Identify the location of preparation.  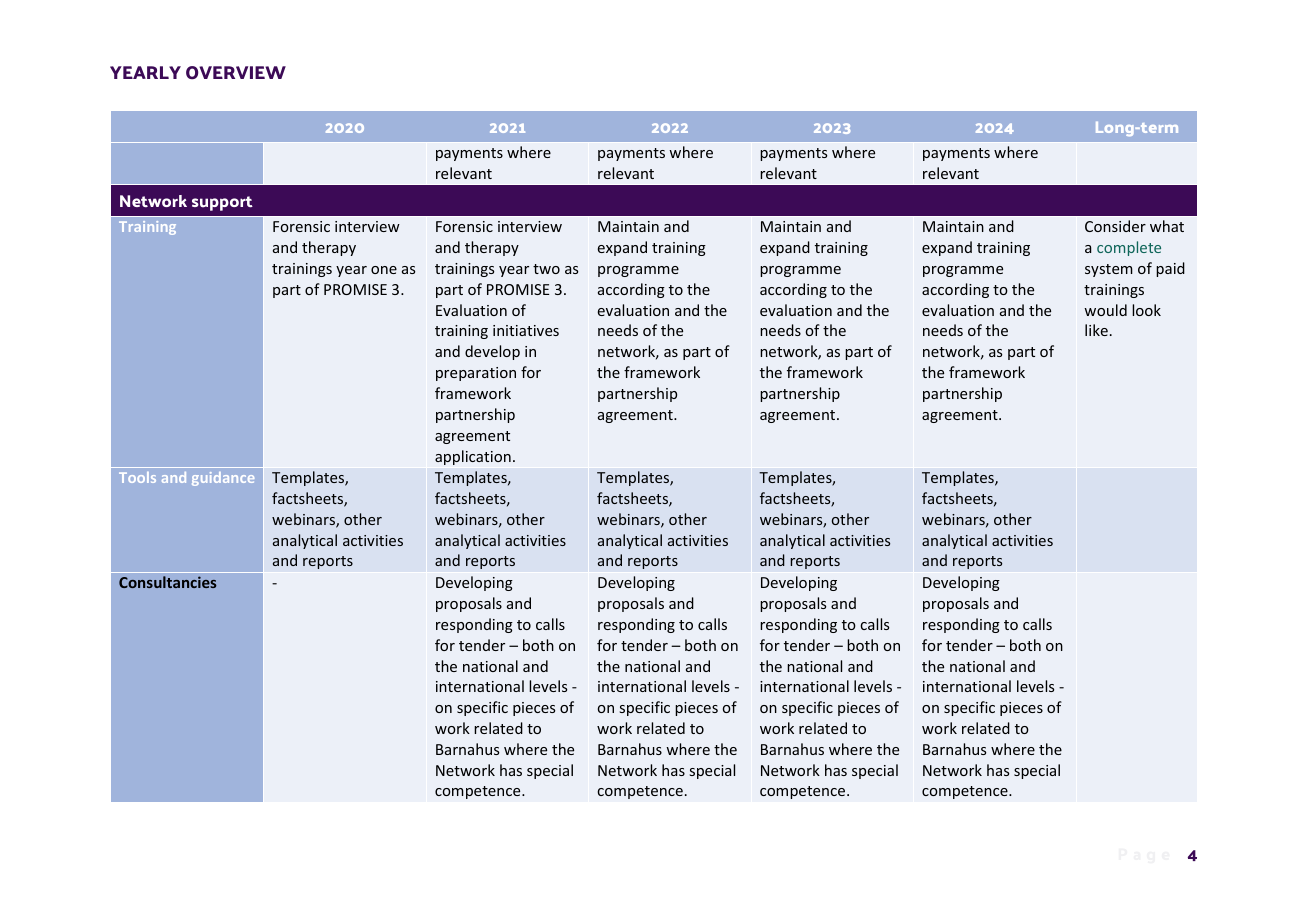
(476, 374).
